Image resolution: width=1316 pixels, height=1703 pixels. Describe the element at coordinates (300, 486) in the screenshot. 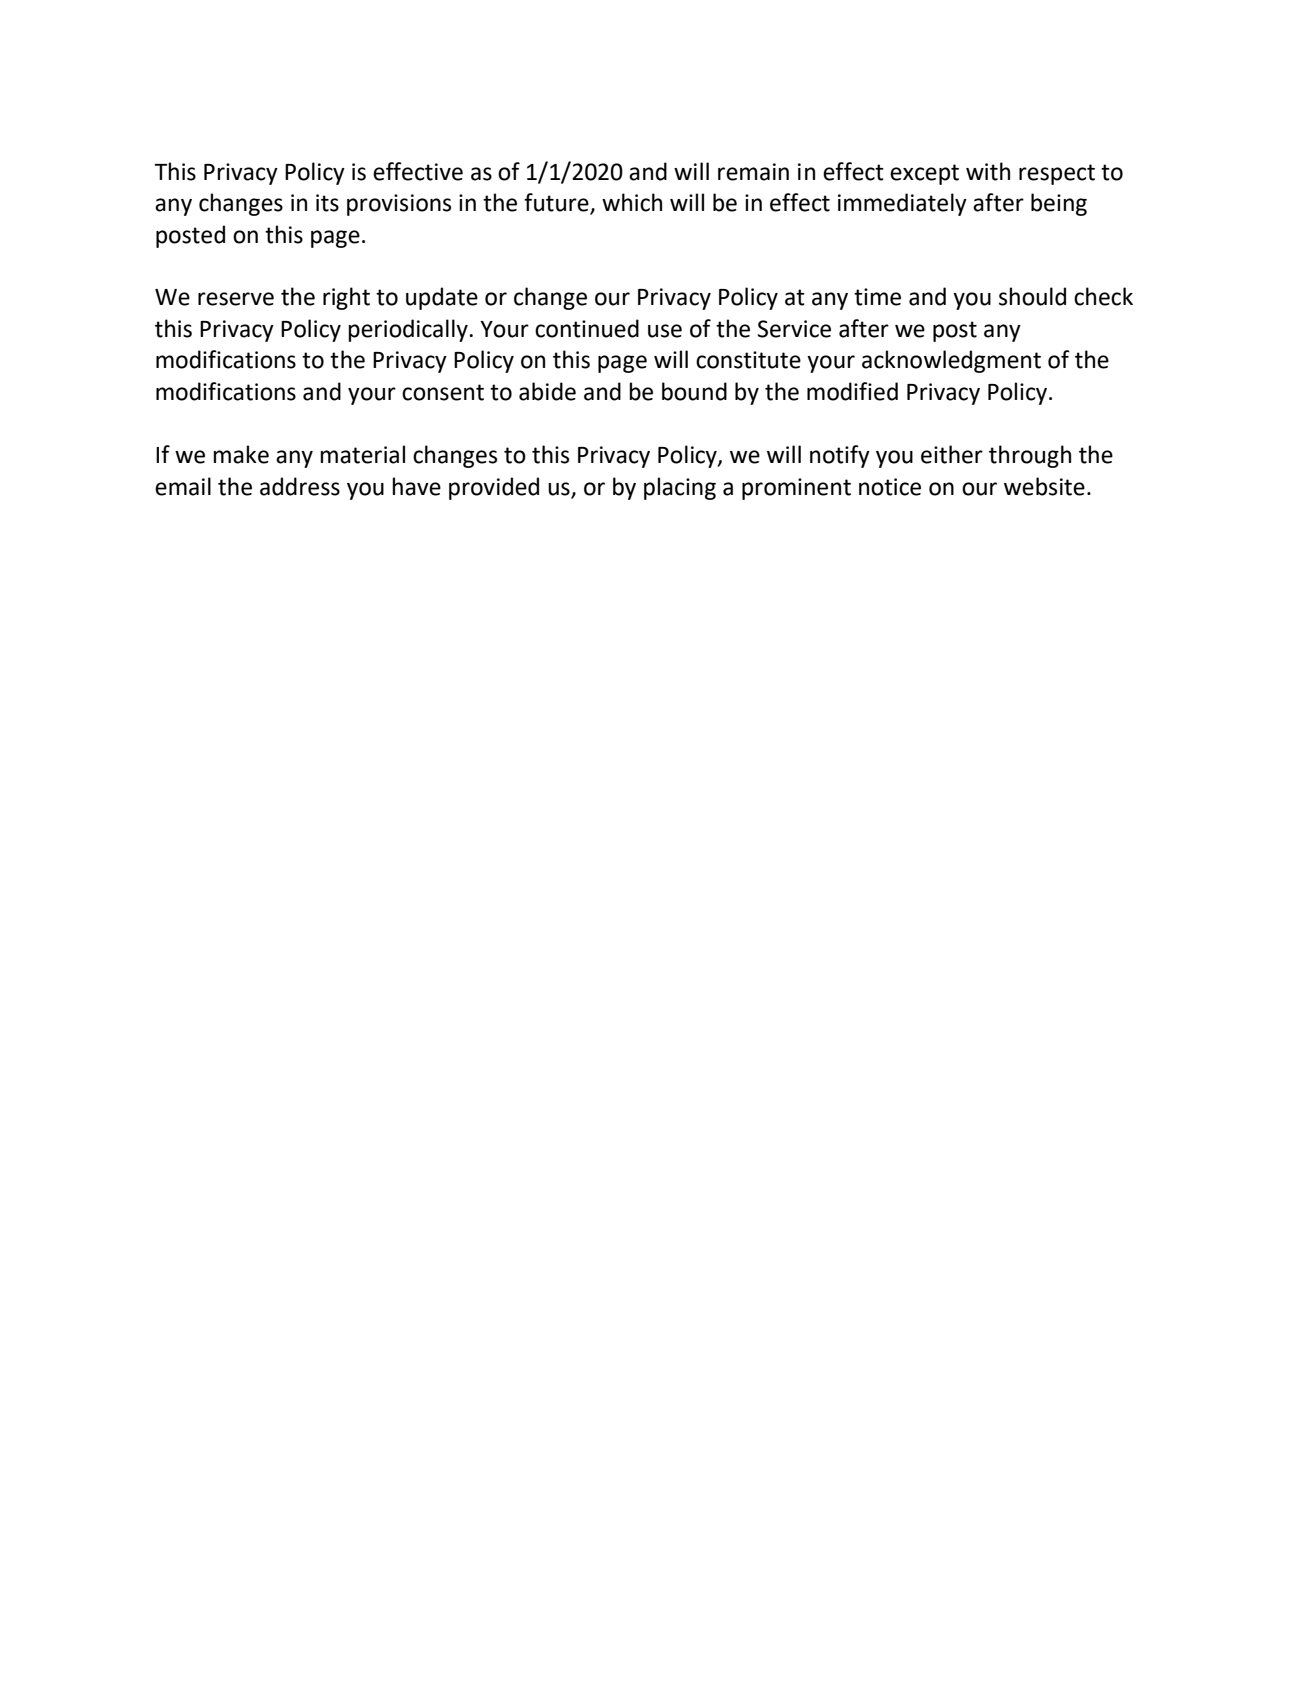

I see `address` at that location.
